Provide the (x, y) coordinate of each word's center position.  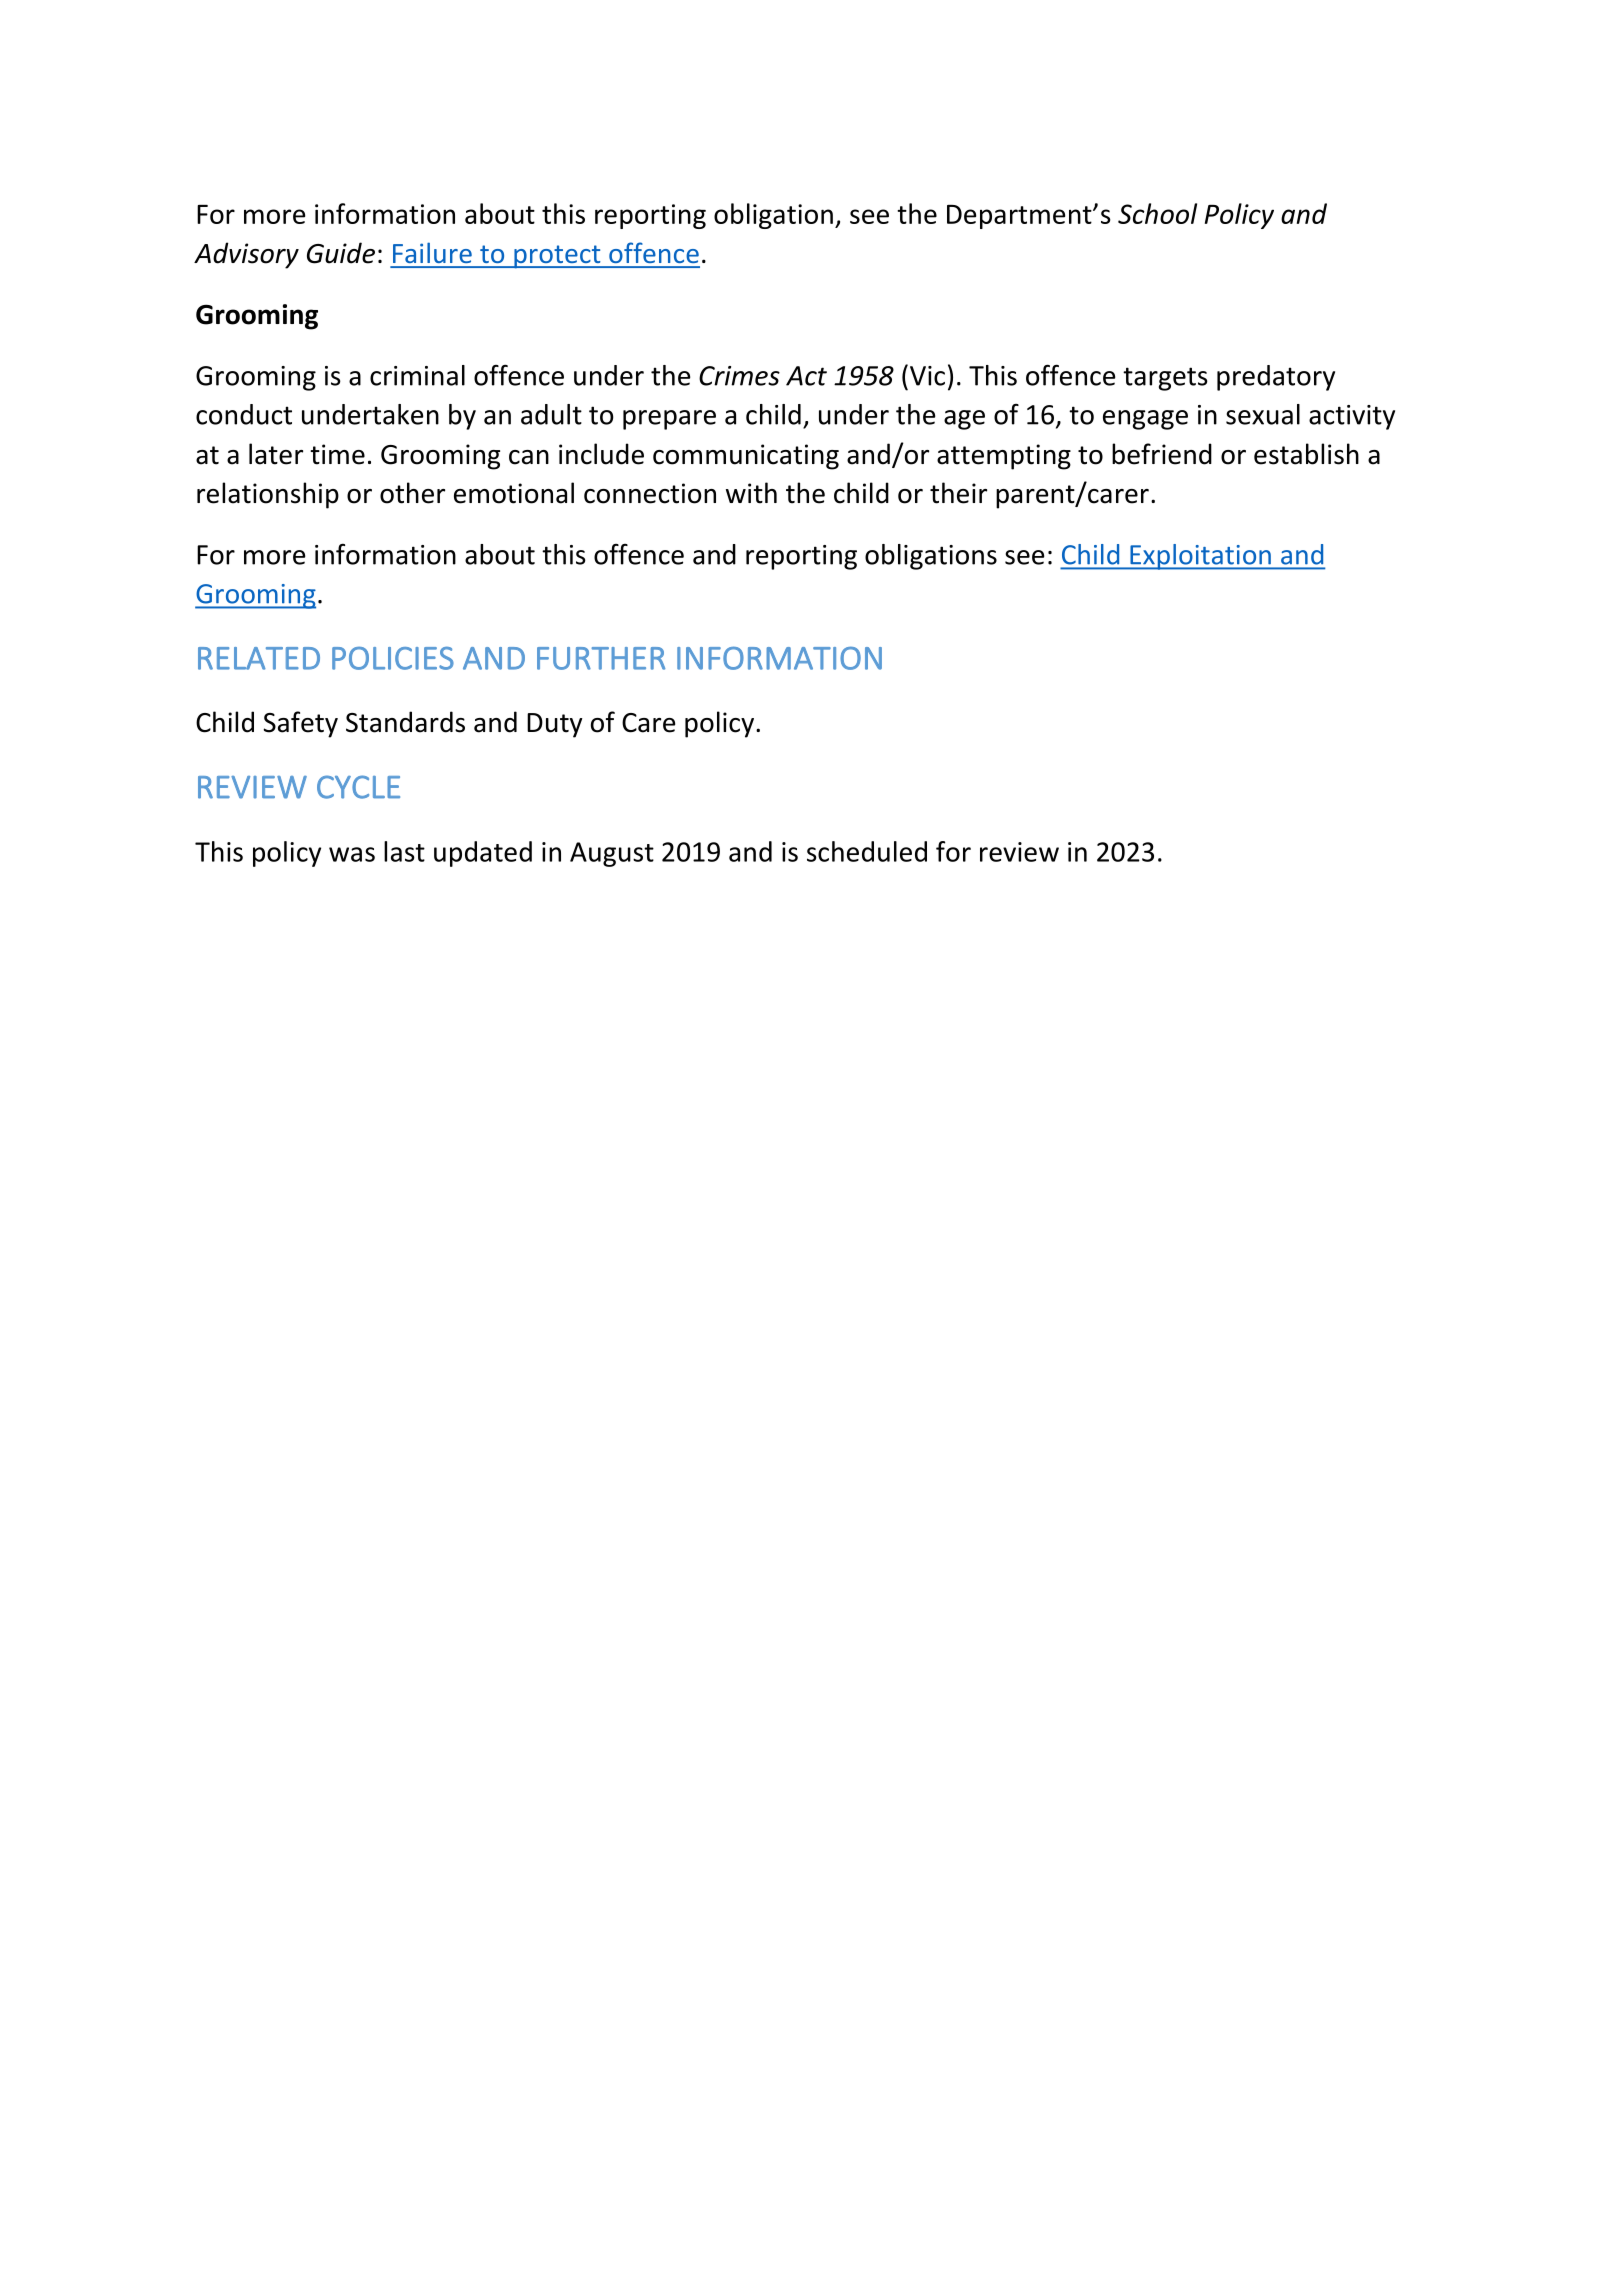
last (404, 851)
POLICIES (393, 658)
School (1157, 213)
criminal (417, 375)
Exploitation (1200, 557)
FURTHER (601, 658)
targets (1165, 379)
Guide (341, 253)
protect (557, 257)
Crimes (739, 376)
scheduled (867, 851)
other (412, 493)
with (751, 493)
